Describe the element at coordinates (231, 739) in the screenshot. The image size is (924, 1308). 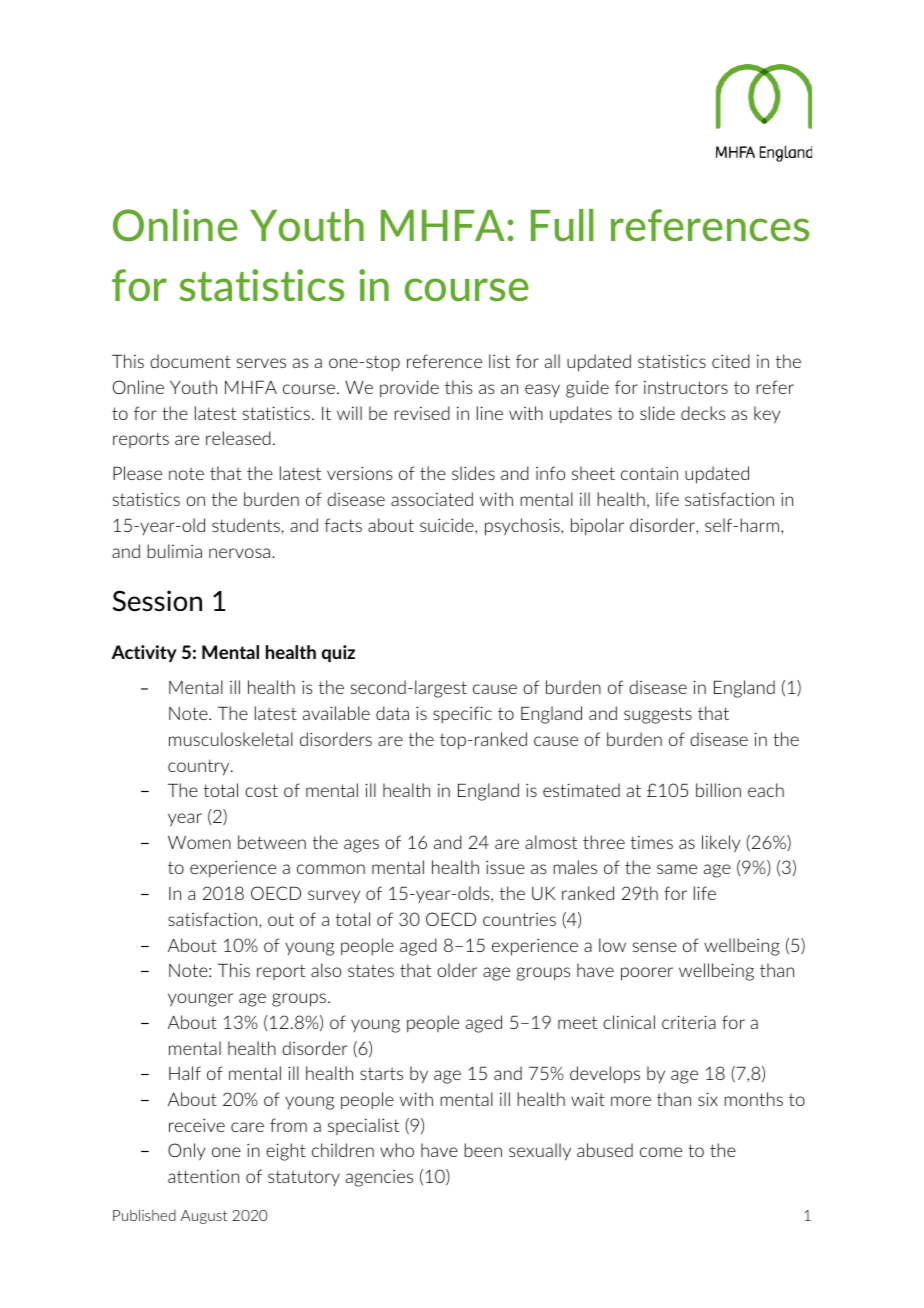
I see `musculoskeletal` at that location.
